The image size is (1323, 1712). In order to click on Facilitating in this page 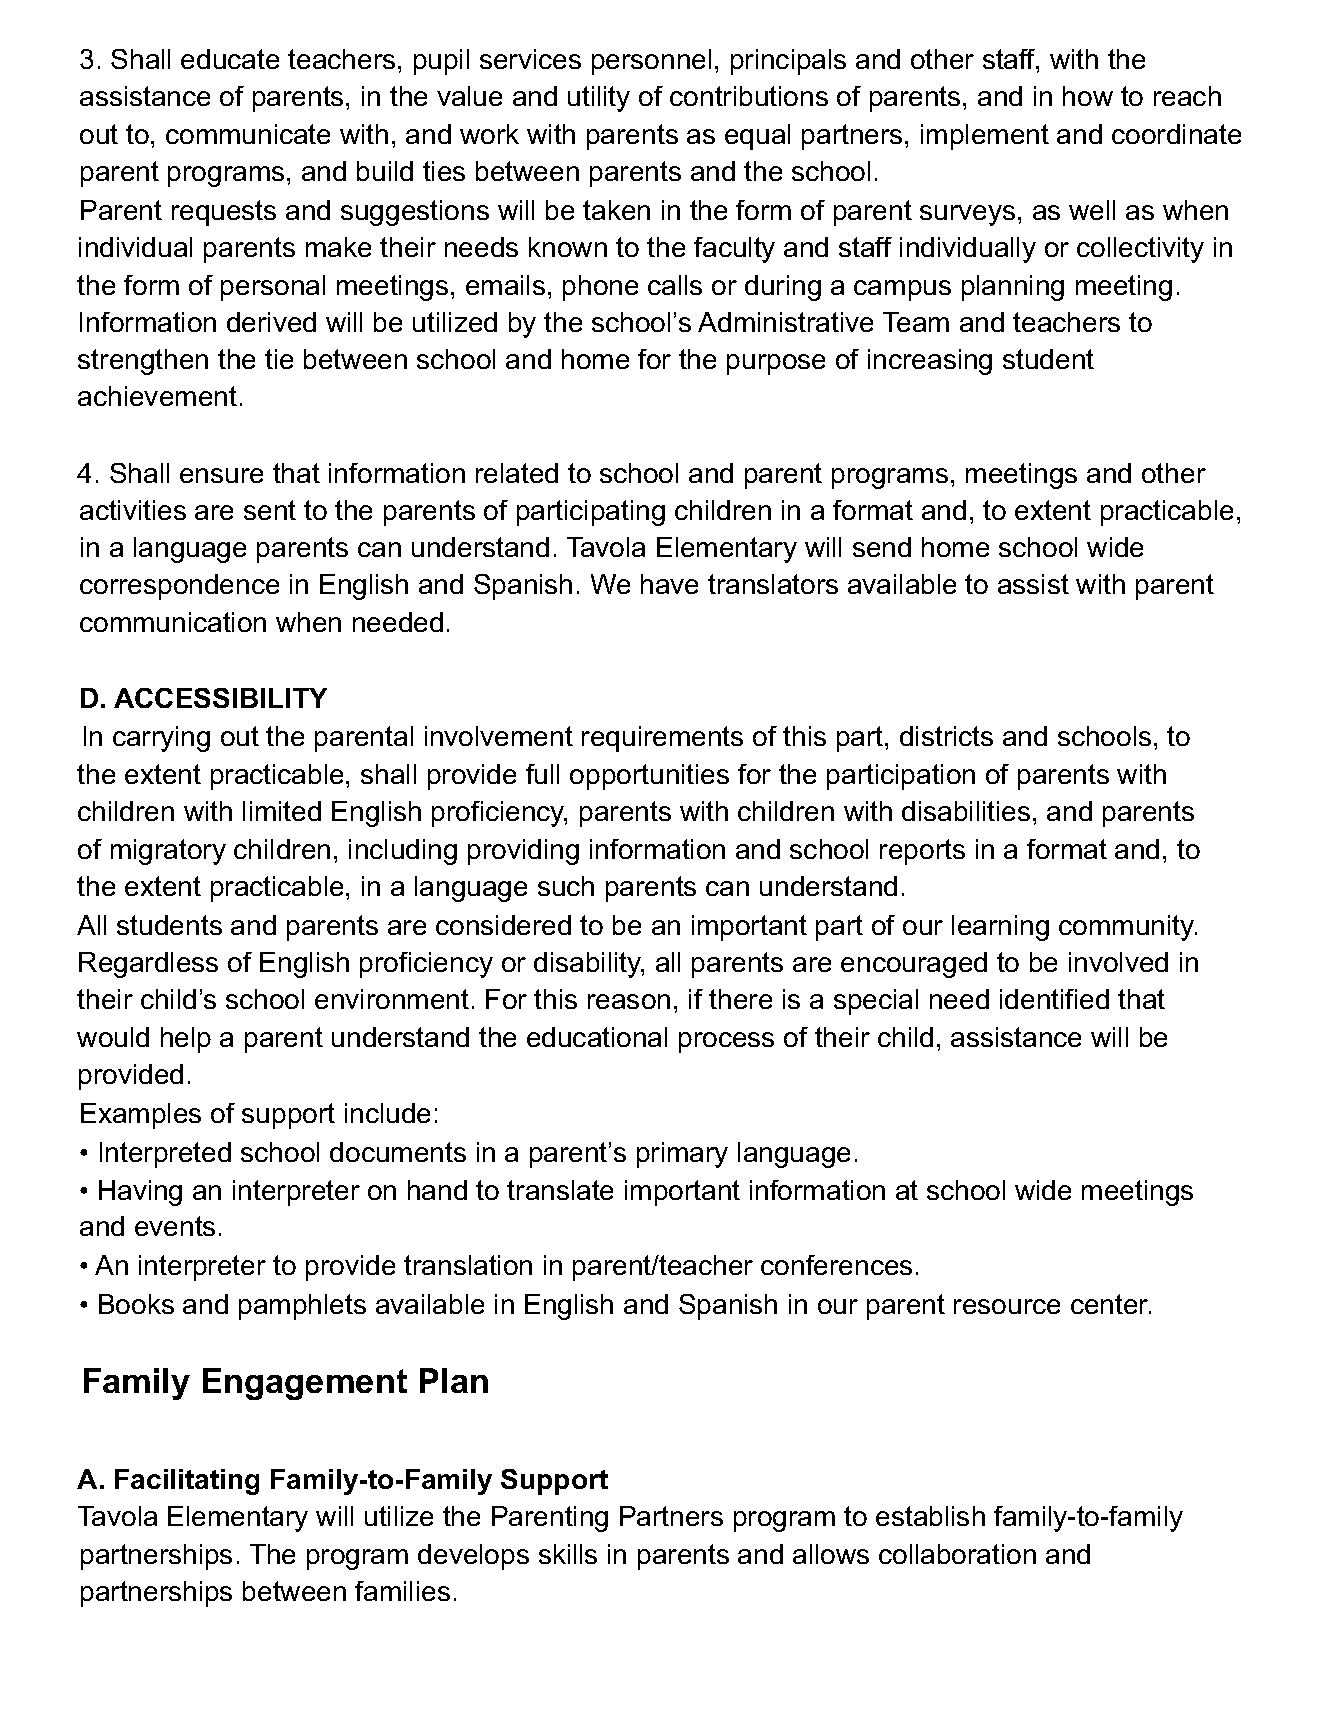, I will do `click(187, 1482)`.
